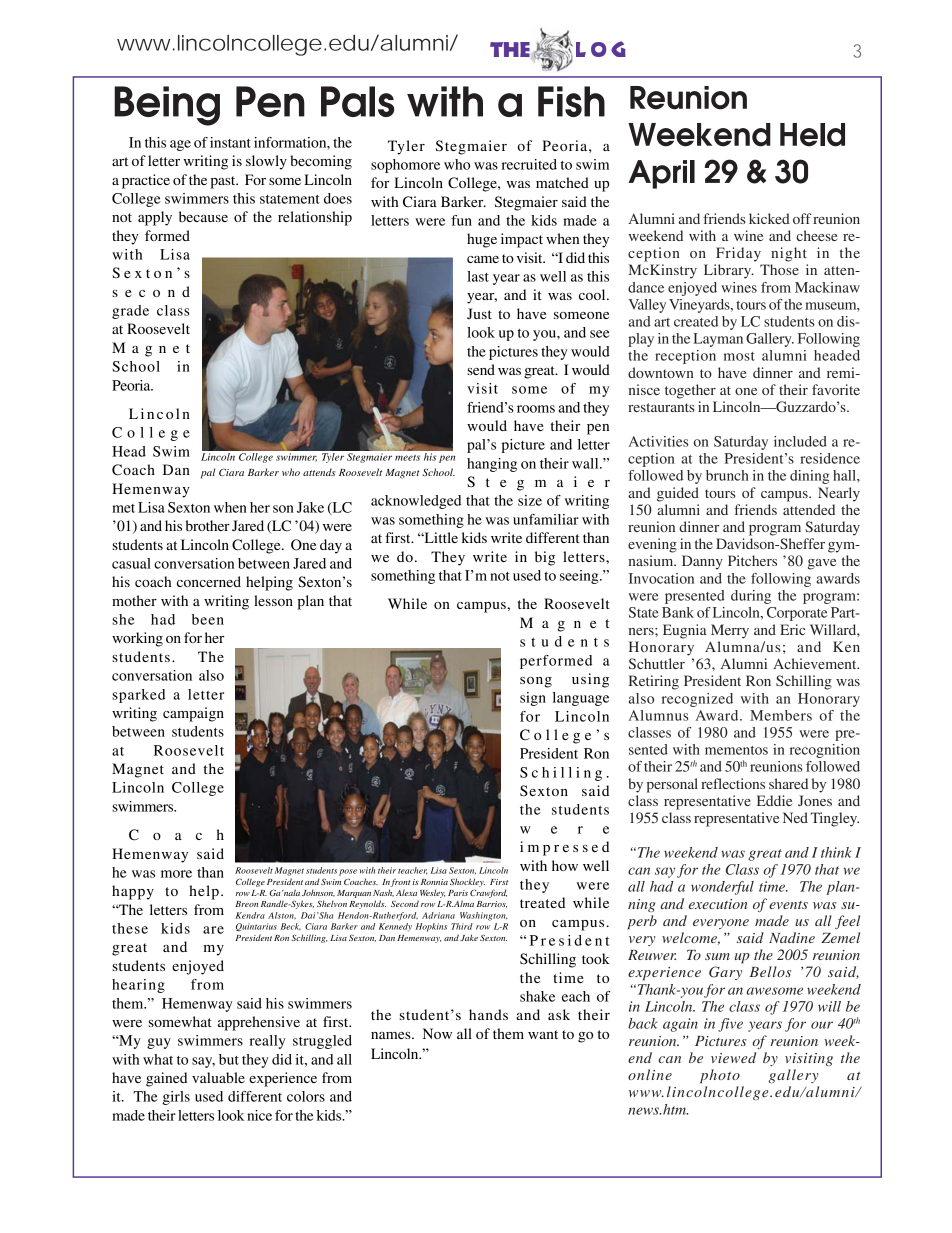 The height and width of the screenshot is (1233, 952). Describe the element at coordinates (481, 369) in the screenshot. I see `send` at that location.
